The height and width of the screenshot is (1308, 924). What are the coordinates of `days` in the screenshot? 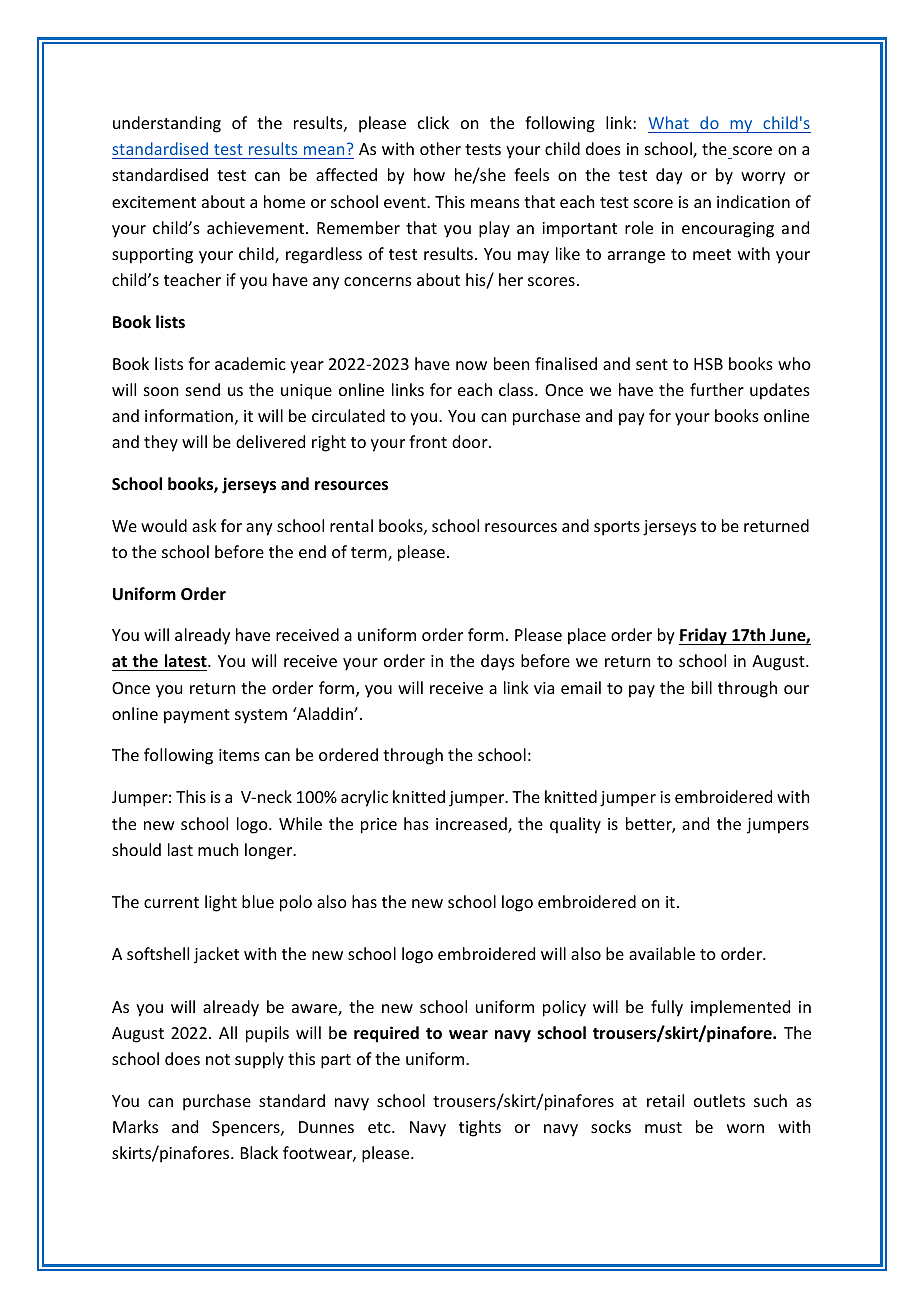 It's located at (498, 662).
